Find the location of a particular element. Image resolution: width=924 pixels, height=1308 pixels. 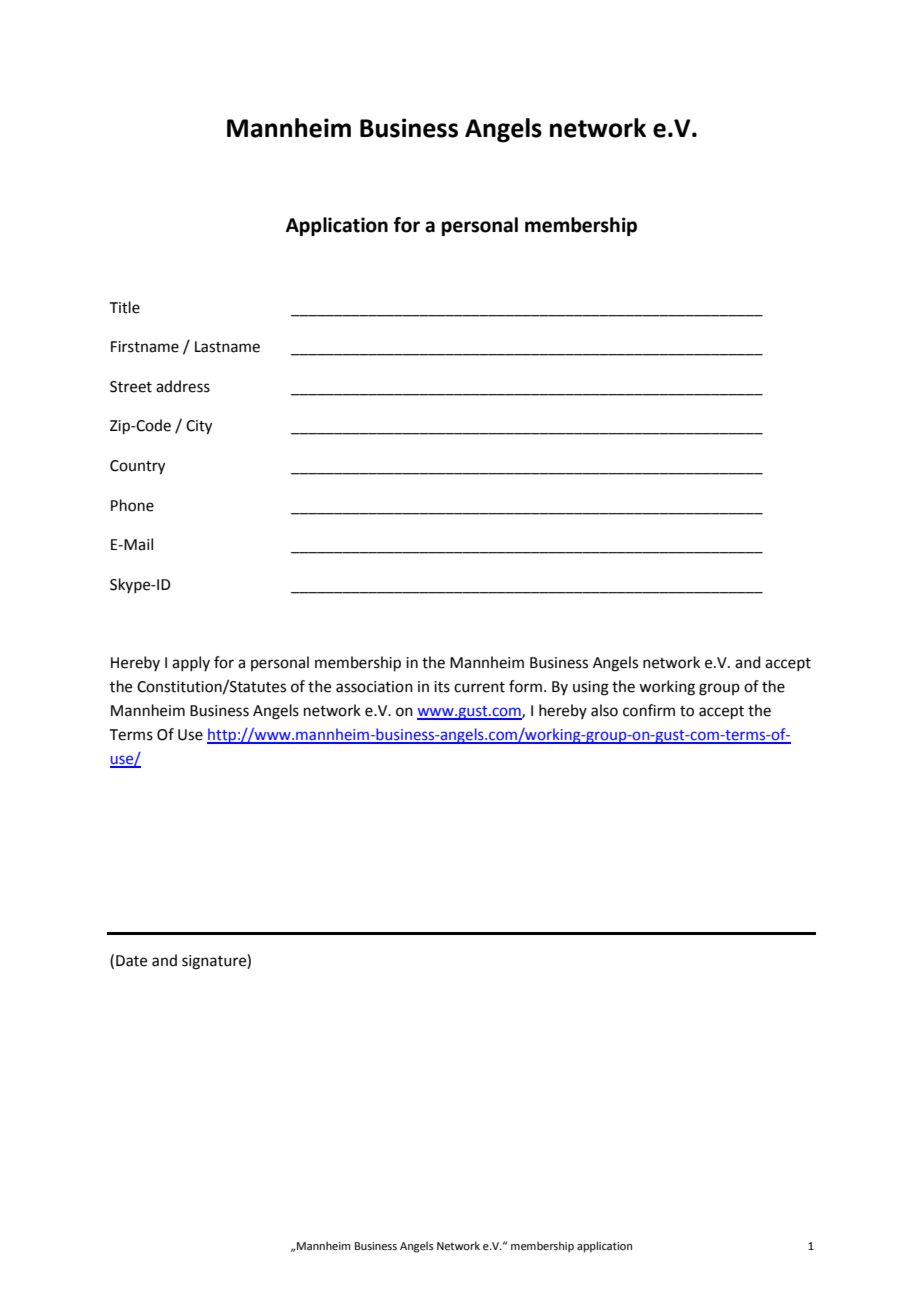

its is located at coordinates (442, 687).
